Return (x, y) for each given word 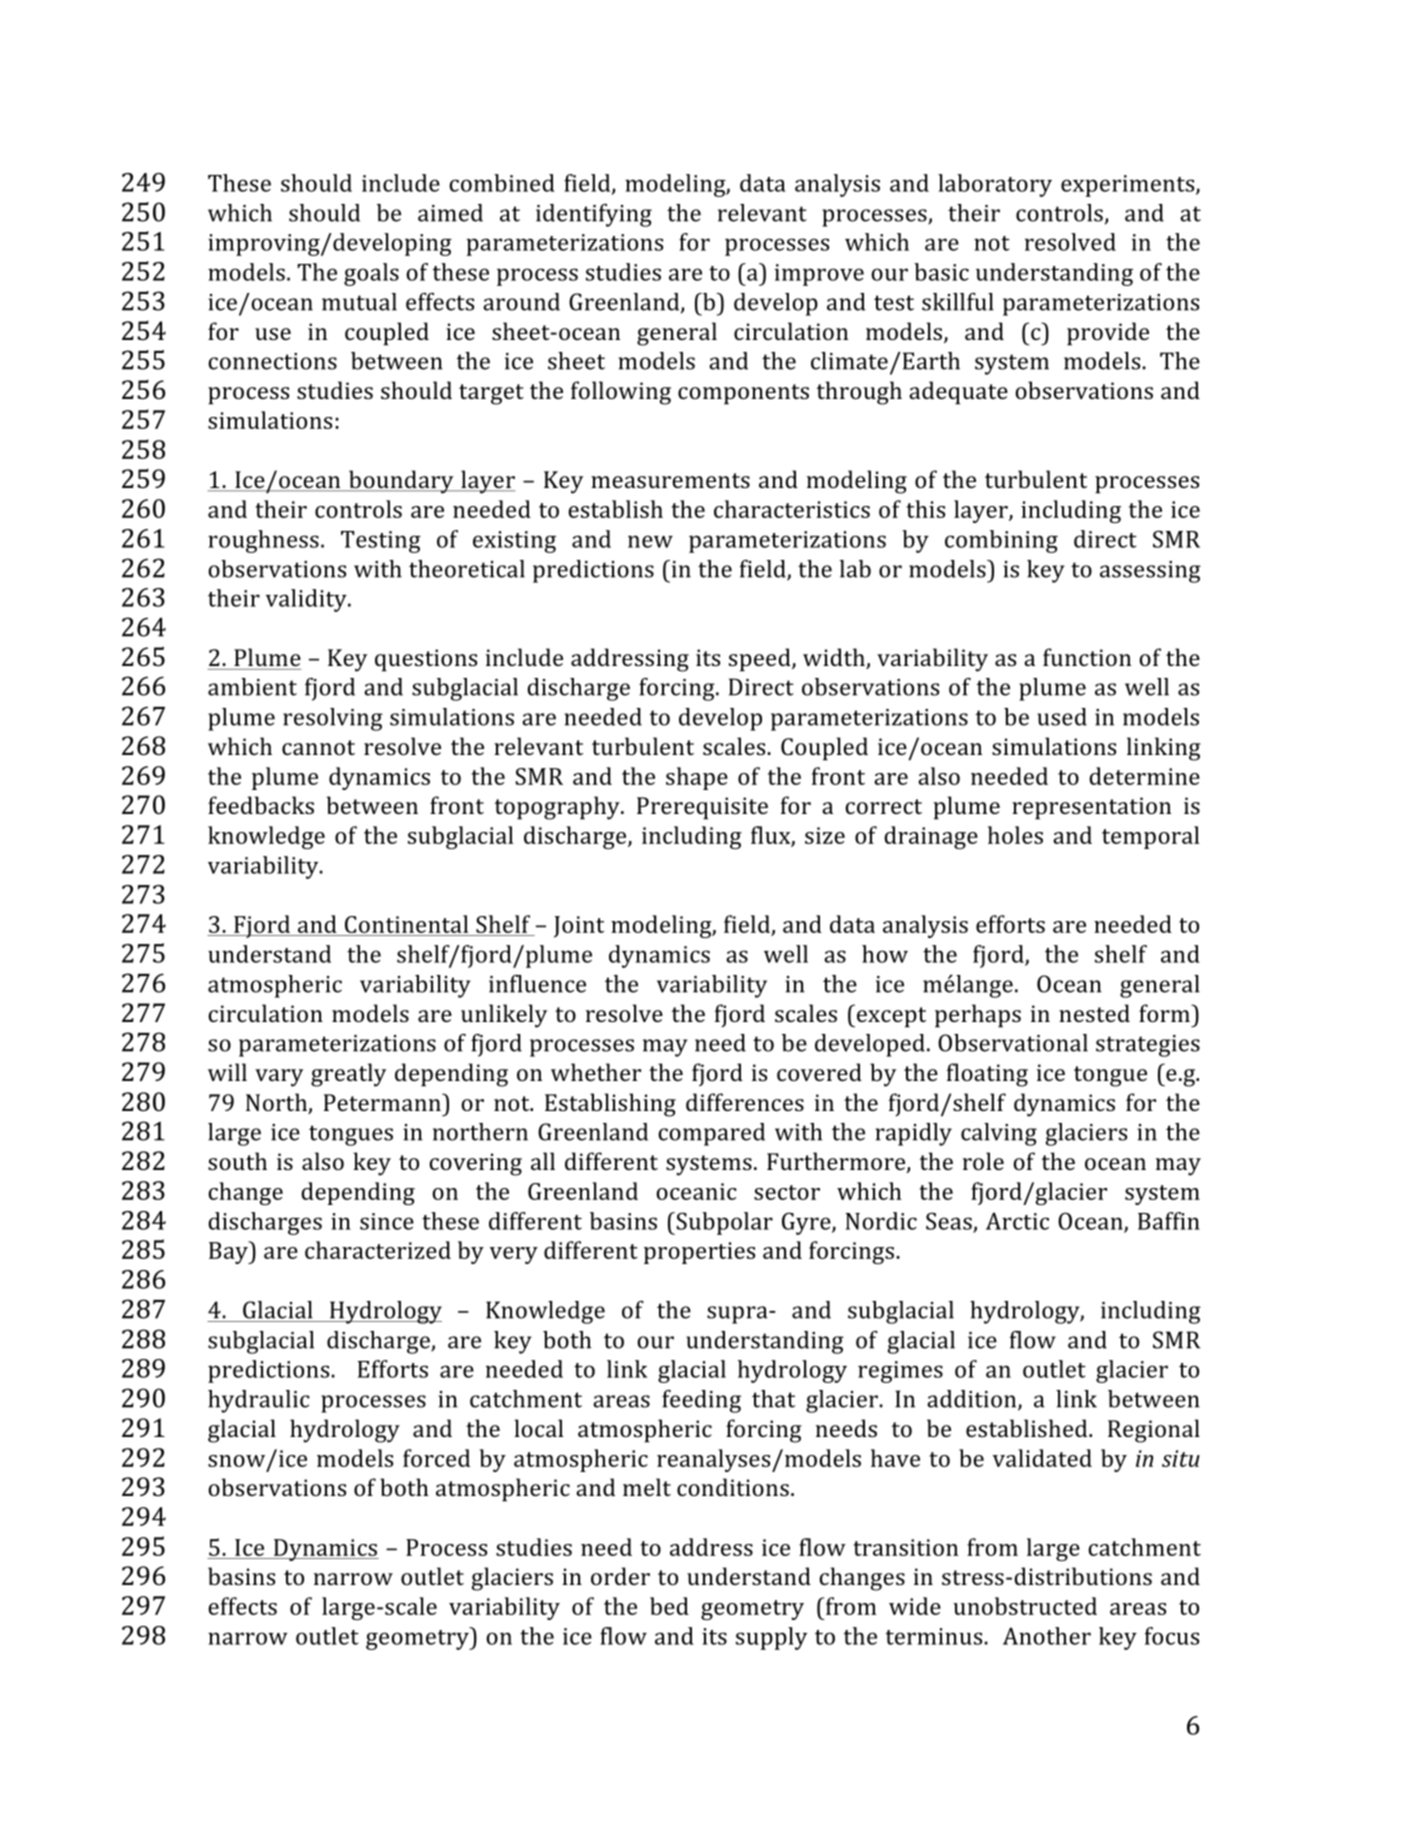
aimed (450, 213)
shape (697, 778)
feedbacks (261, 805)
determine (1144, 776)
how (885, 954)
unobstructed (1025, 1606)
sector (787, 1192)
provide (1108, 334)
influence (537, 984)
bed (669, 1606)
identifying (594, 215)
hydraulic (259, 1401)
